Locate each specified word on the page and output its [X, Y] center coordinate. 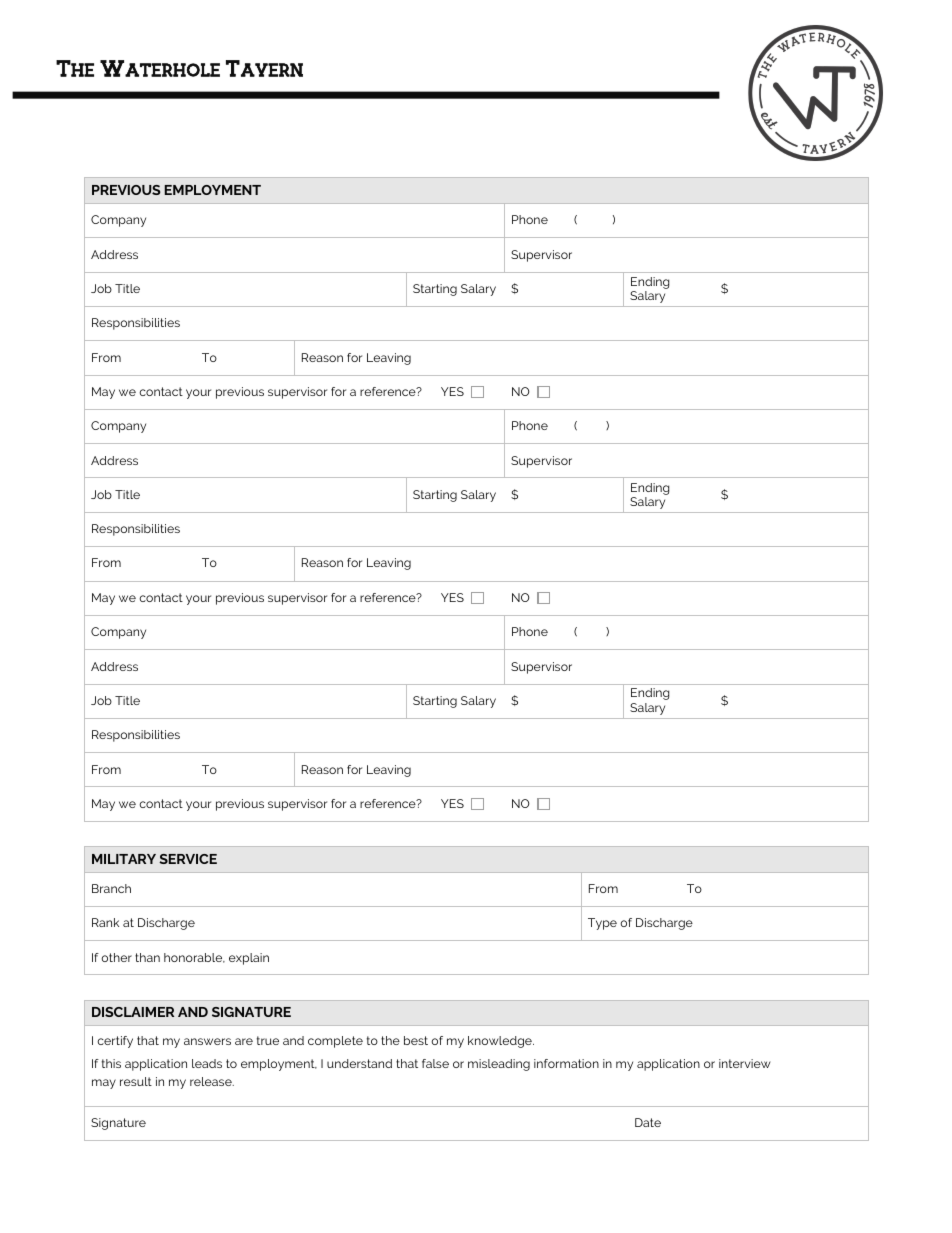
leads [207, 1063]
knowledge [501, 1042]
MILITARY [124, 859]
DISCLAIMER [133, 1012]
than [147, 957]
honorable [194, 958]
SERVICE [188, 859]
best [416, 1040]
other [116, 957]
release [212, 1081]
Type [602, 924]
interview [745, 1063]
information [566, 1063]
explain [249, 959]
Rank [105, 922]
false [435, 1063]
